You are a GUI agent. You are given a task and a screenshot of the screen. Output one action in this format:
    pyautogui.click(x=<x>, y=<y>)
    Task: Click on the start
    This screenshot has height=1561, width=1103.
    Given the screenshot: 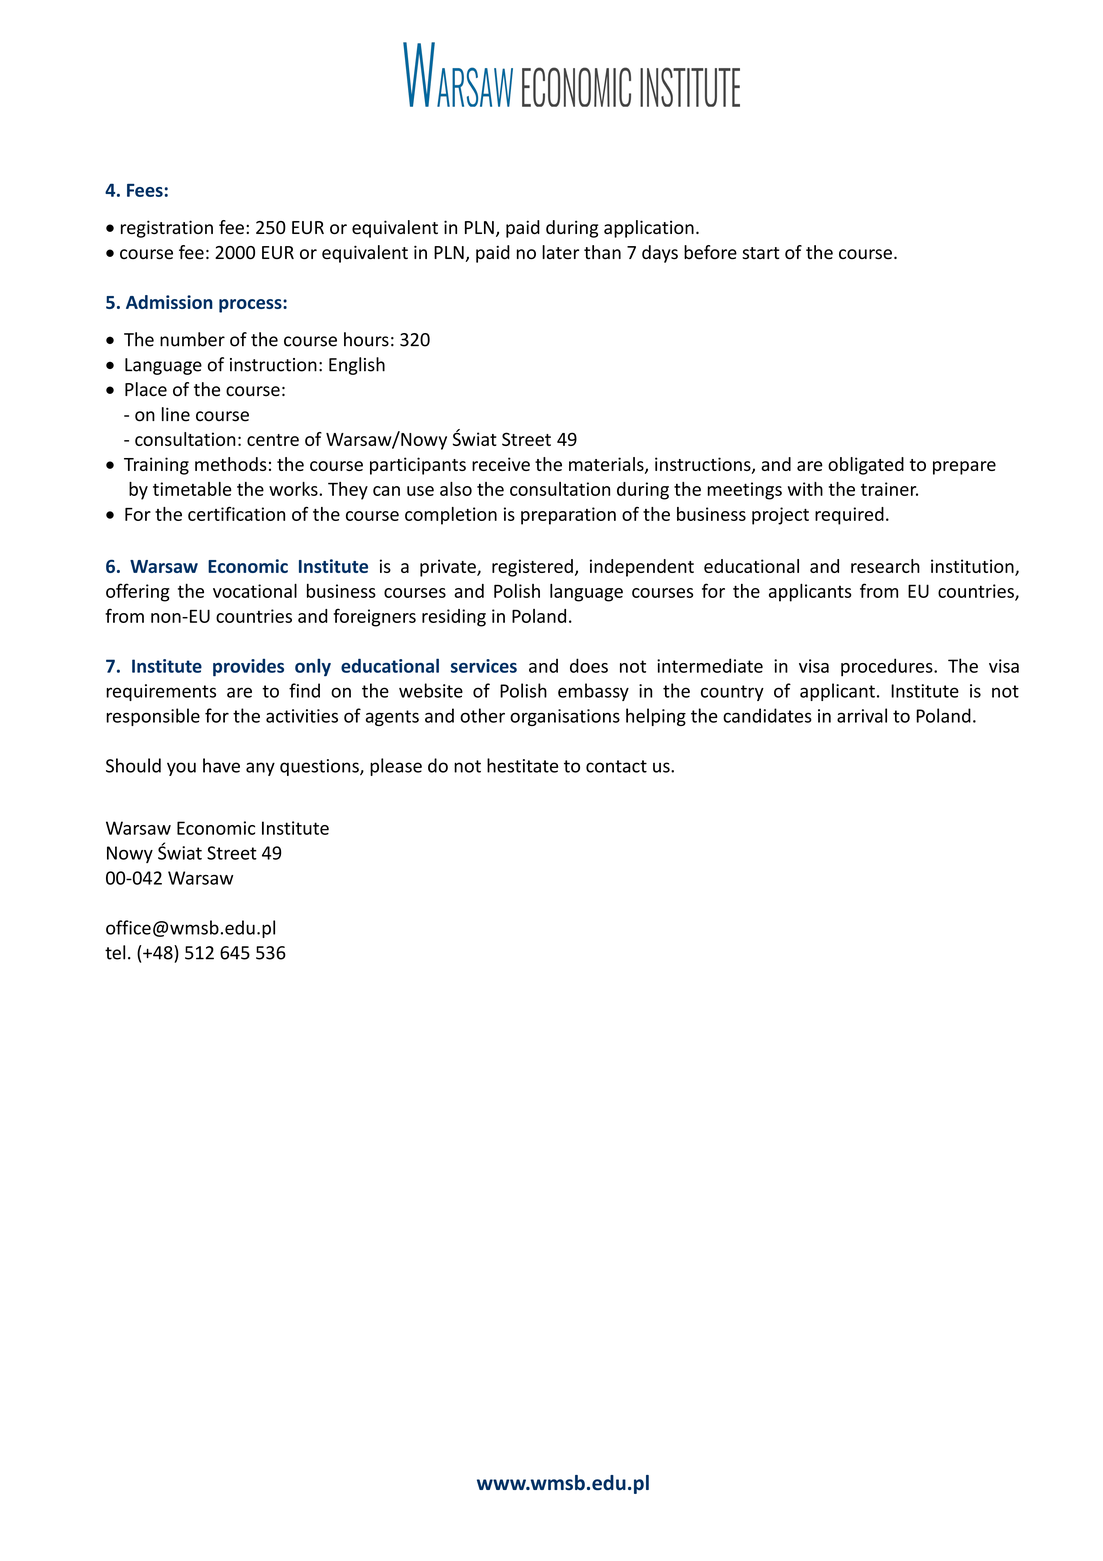 What is the action you would take?
    pyautogui.click(x=760, y=253)
